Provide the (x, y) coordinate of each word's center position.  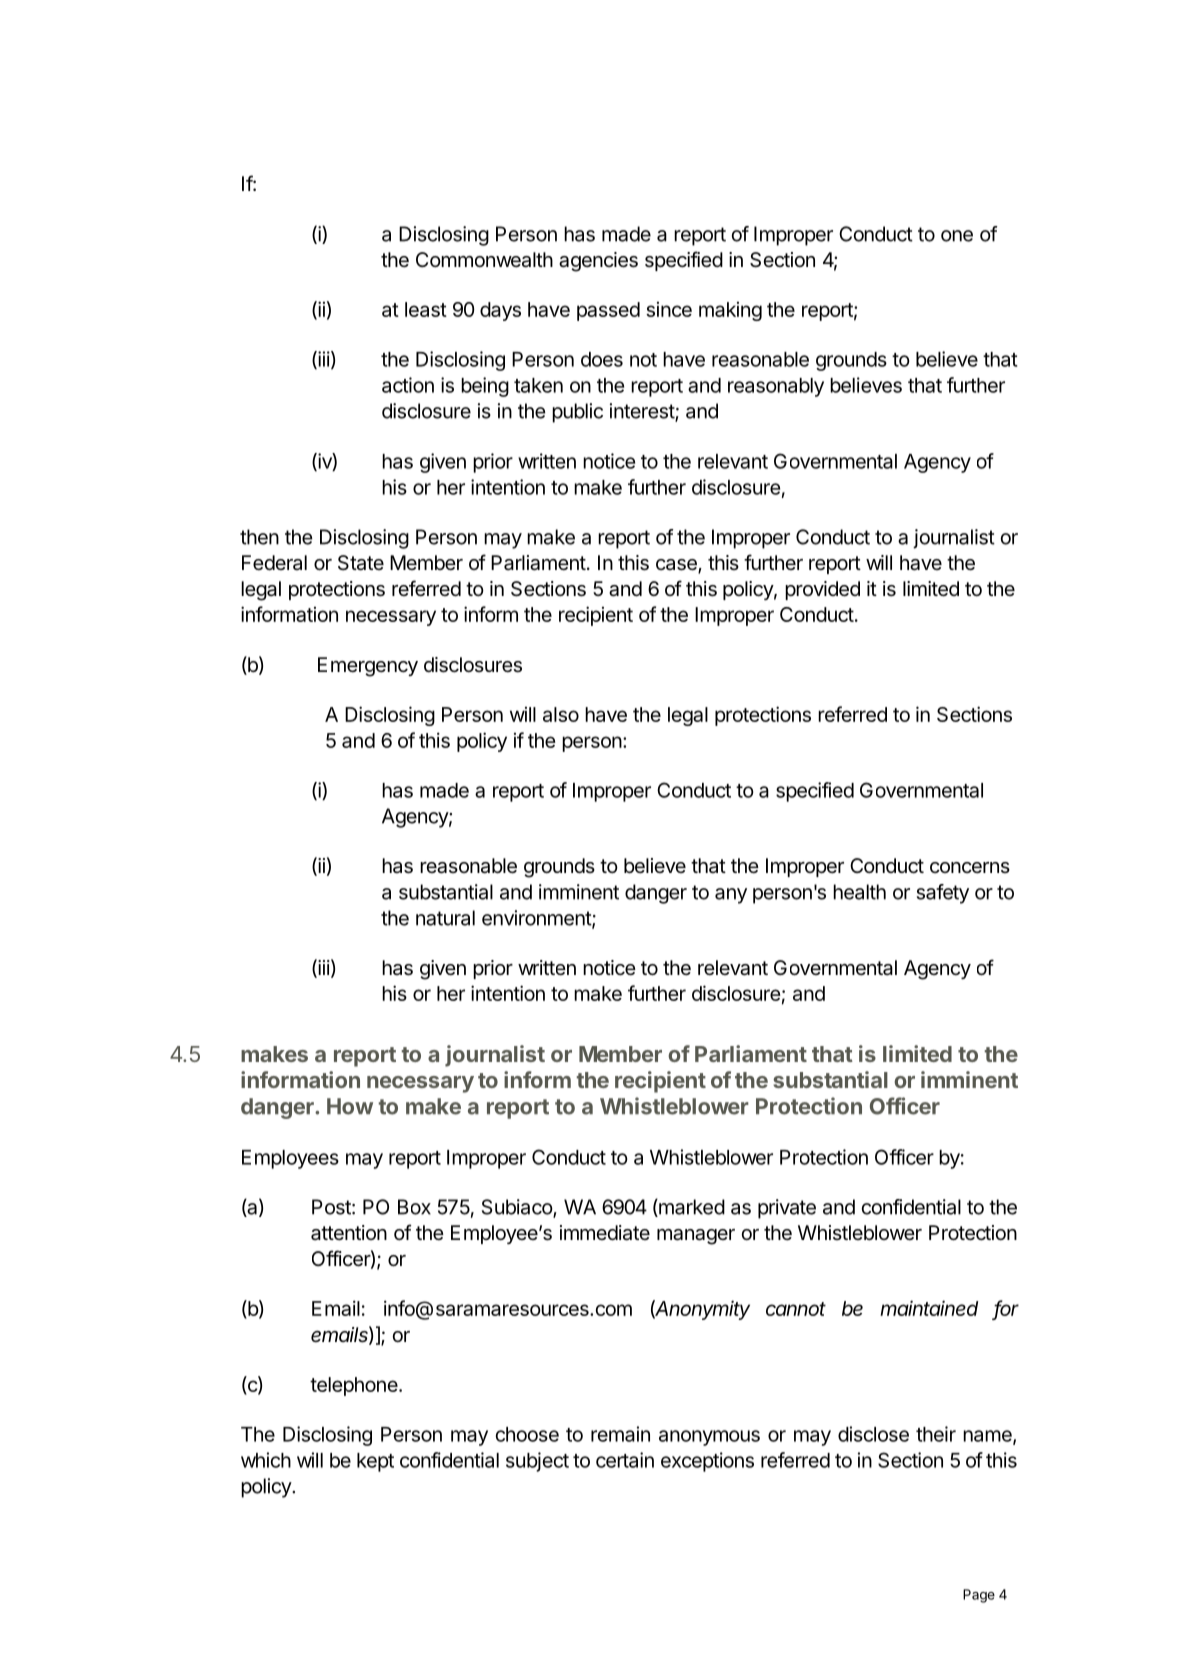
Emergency (368, 667)
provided (822, 590)
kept (375, 1462)
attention (349, 1233)
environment (537, 919)
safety (943, 894)
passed (608, 311)
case (677, 566)
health (859, 892)
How (350, 1106)
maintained (929, 1308)
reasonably (776, 387)
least (426, 309)
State (361, 563)
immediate (605, 1233)
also (561, 714)
